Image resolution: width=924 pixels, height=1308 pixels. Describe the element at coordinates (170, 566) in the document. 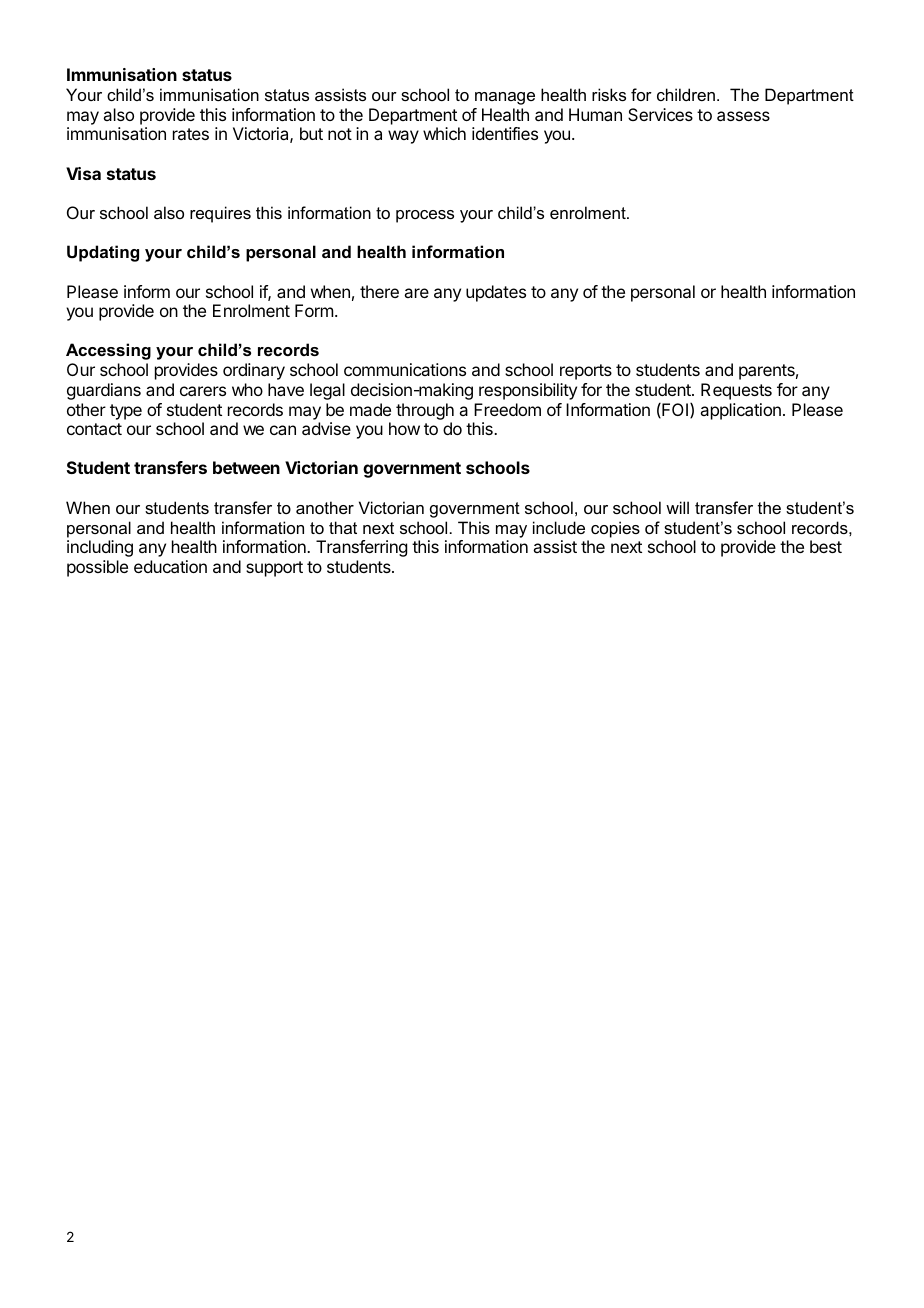

I see `education` at that location.
